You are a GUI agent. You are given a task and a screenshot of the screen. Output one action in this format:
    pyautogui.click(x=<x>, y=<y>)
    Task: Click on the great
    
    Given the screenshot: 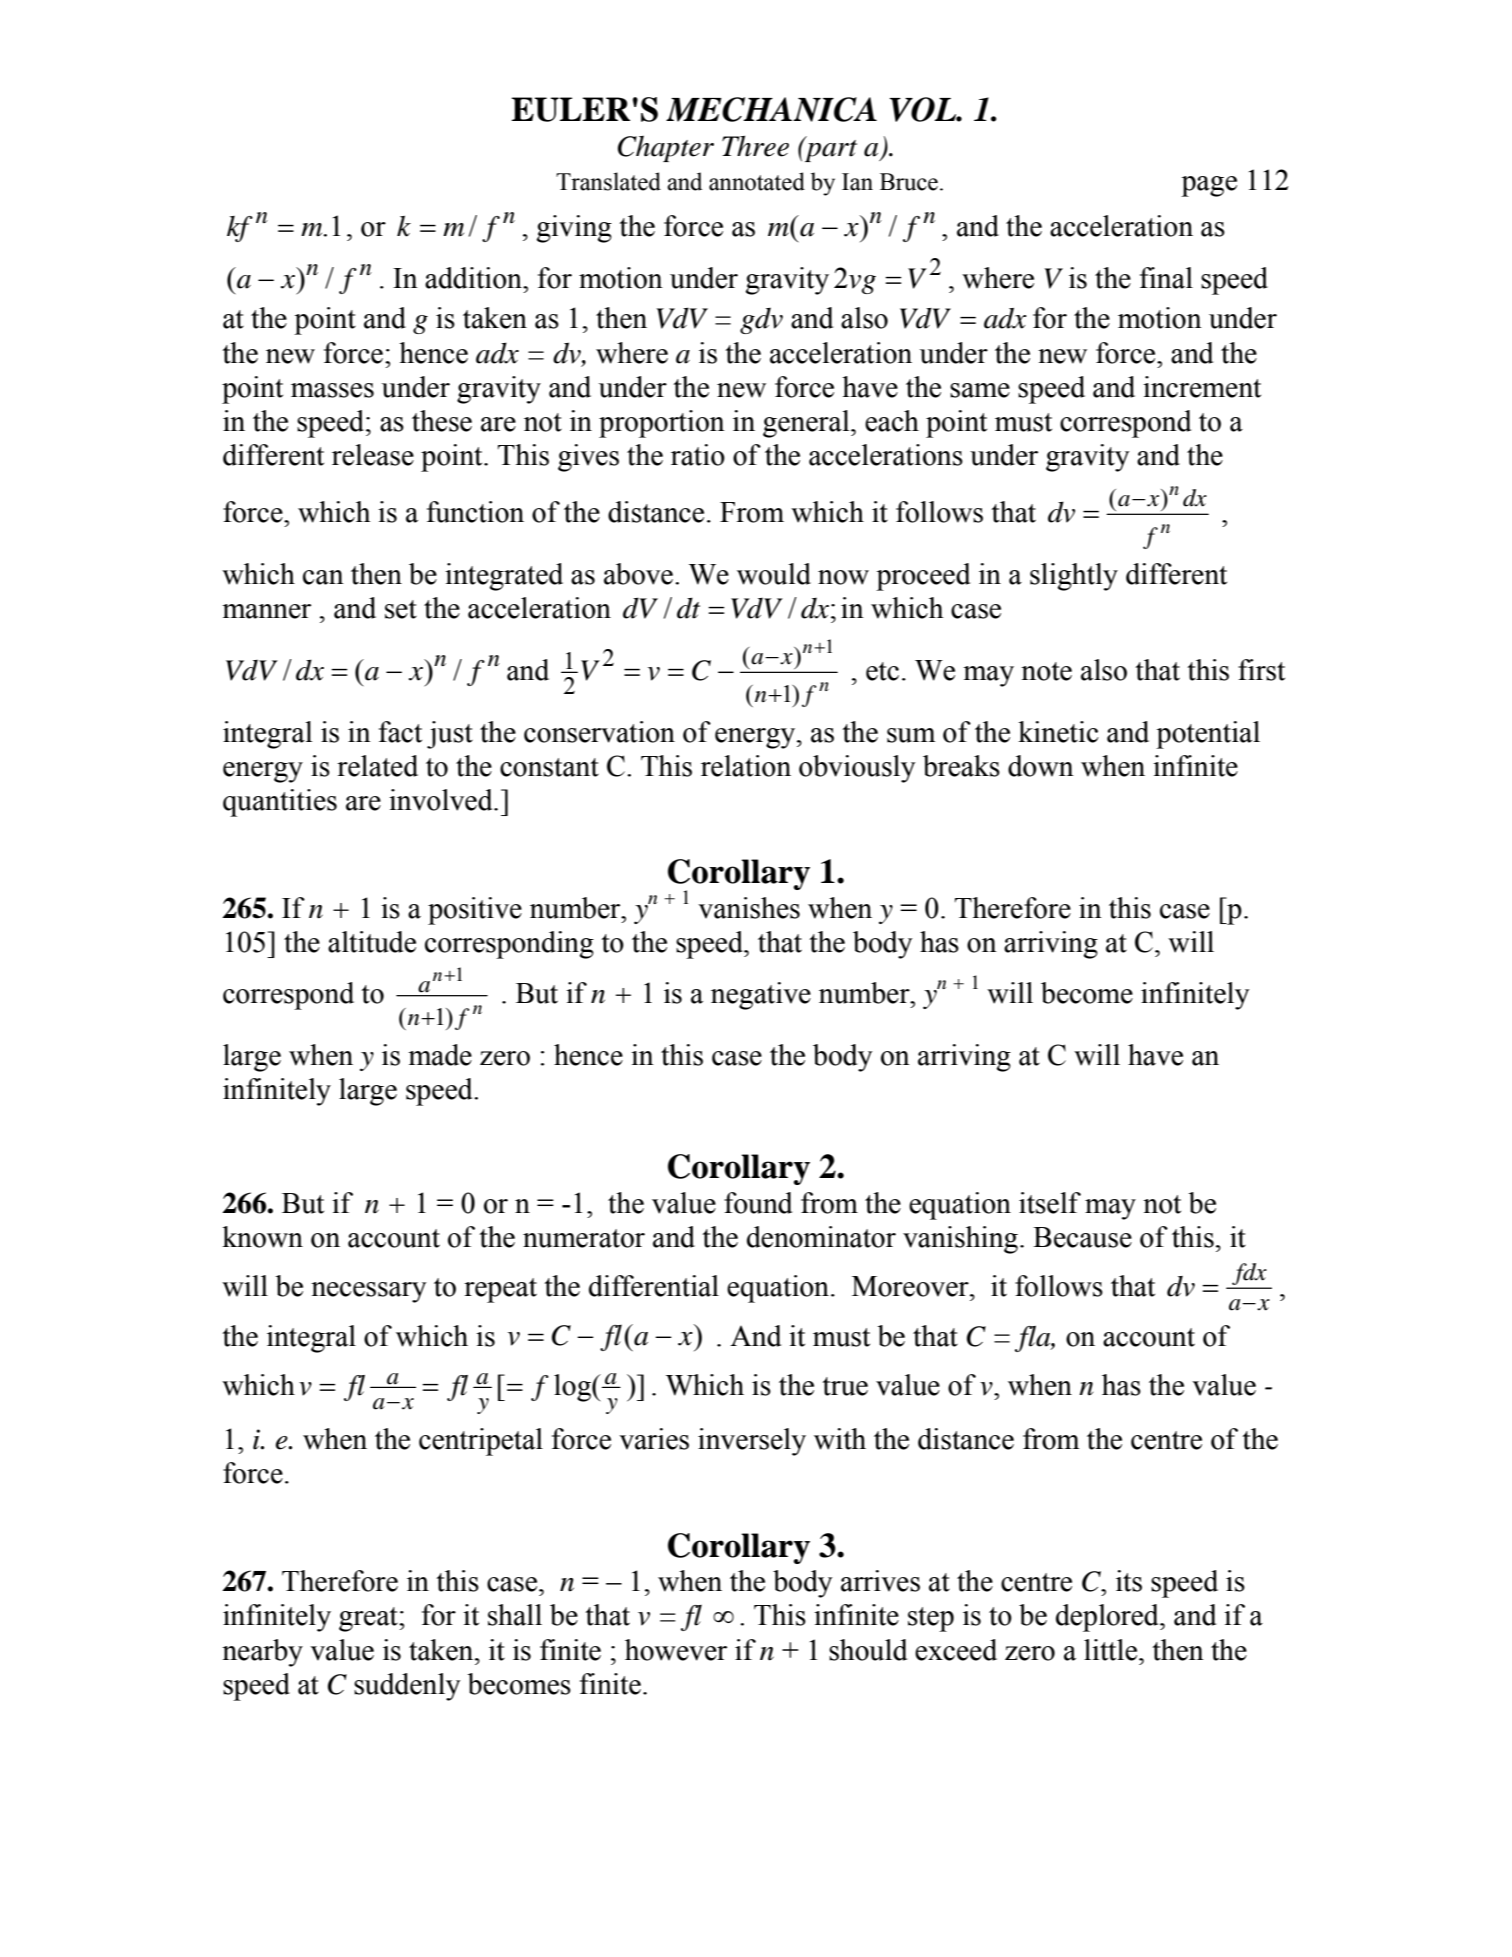 What is the action you would take?
    pyautogui.click(x=369, y=1619)
